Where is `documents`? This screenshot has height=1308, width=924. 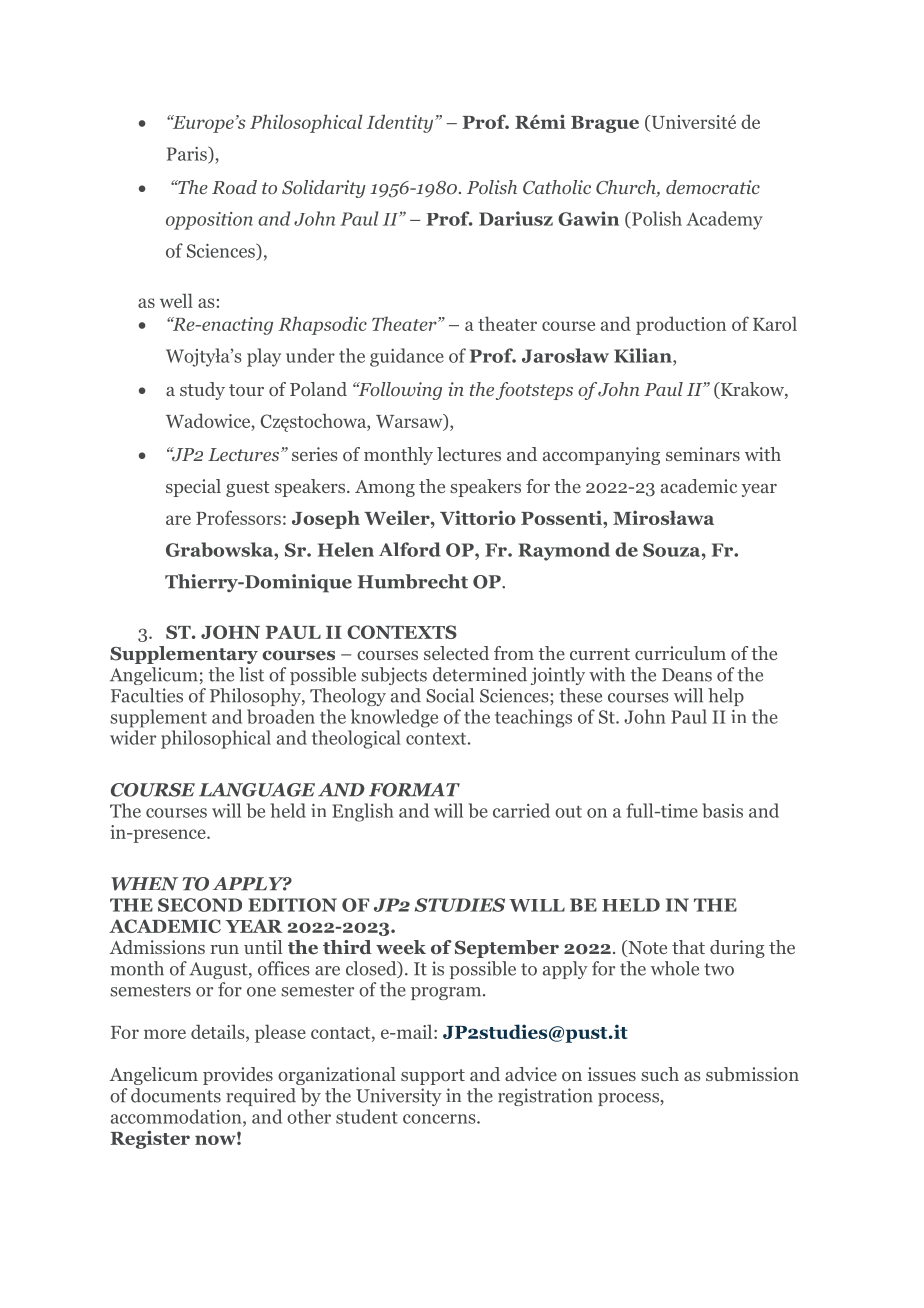 documents is located at coordinates (176, 1095).
